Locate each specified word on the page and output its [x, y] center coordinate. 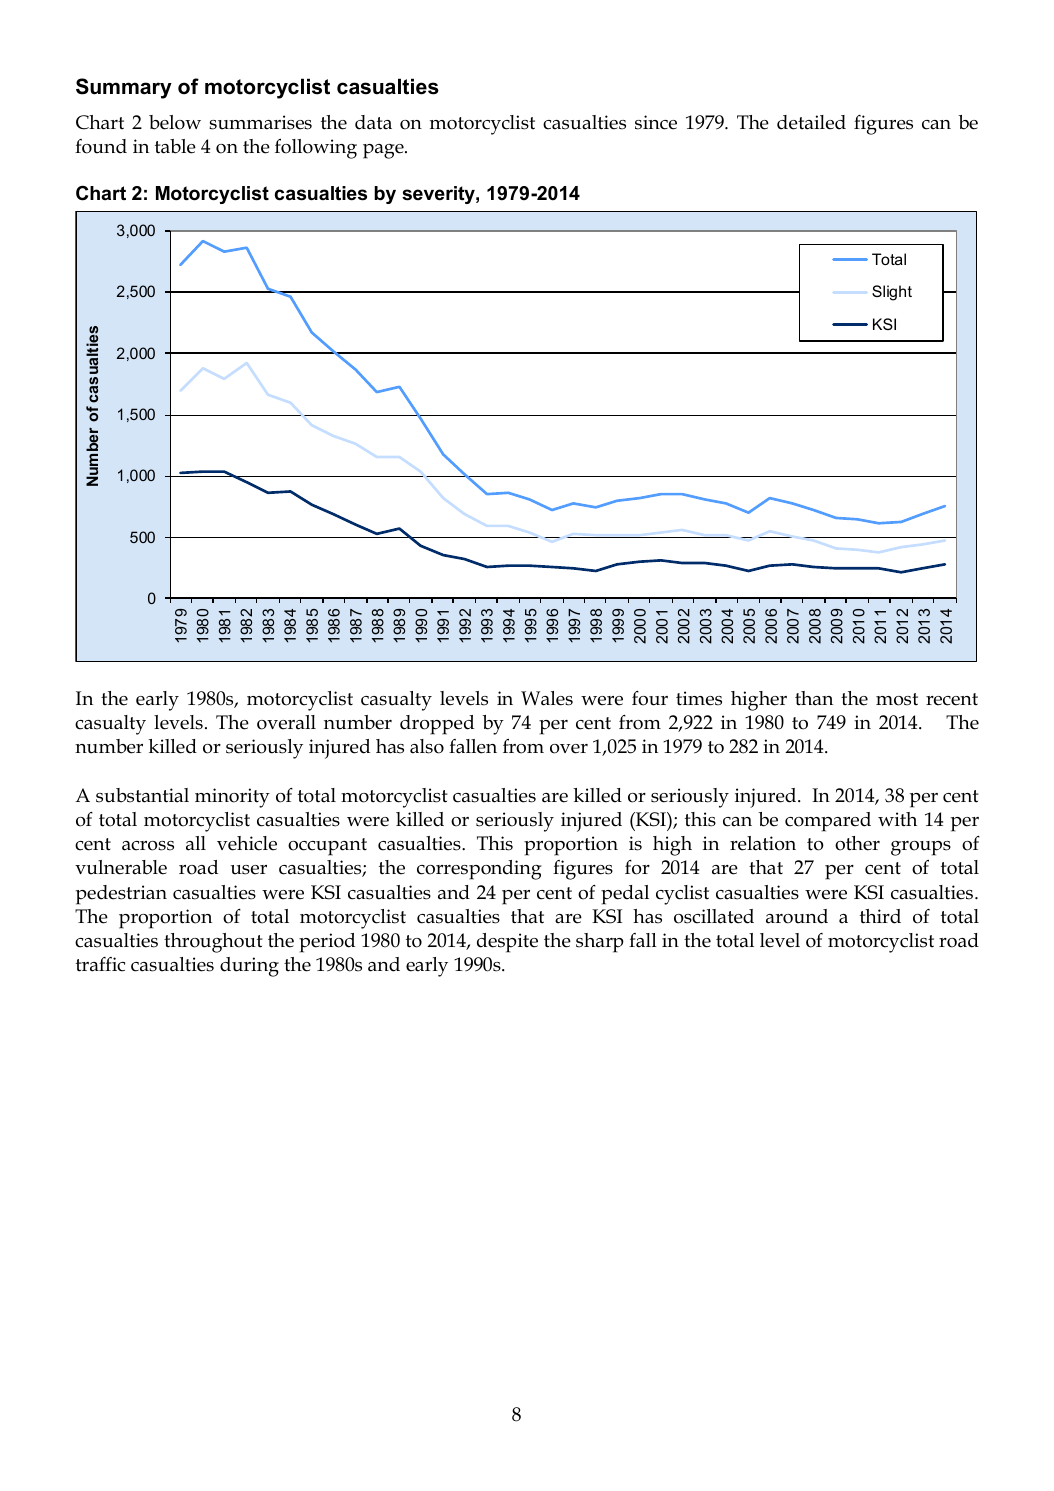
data [373, 122]
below [175, 122]
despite [507, 943]
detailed [811, 122]
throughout [213, 943]
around [797, 916]
